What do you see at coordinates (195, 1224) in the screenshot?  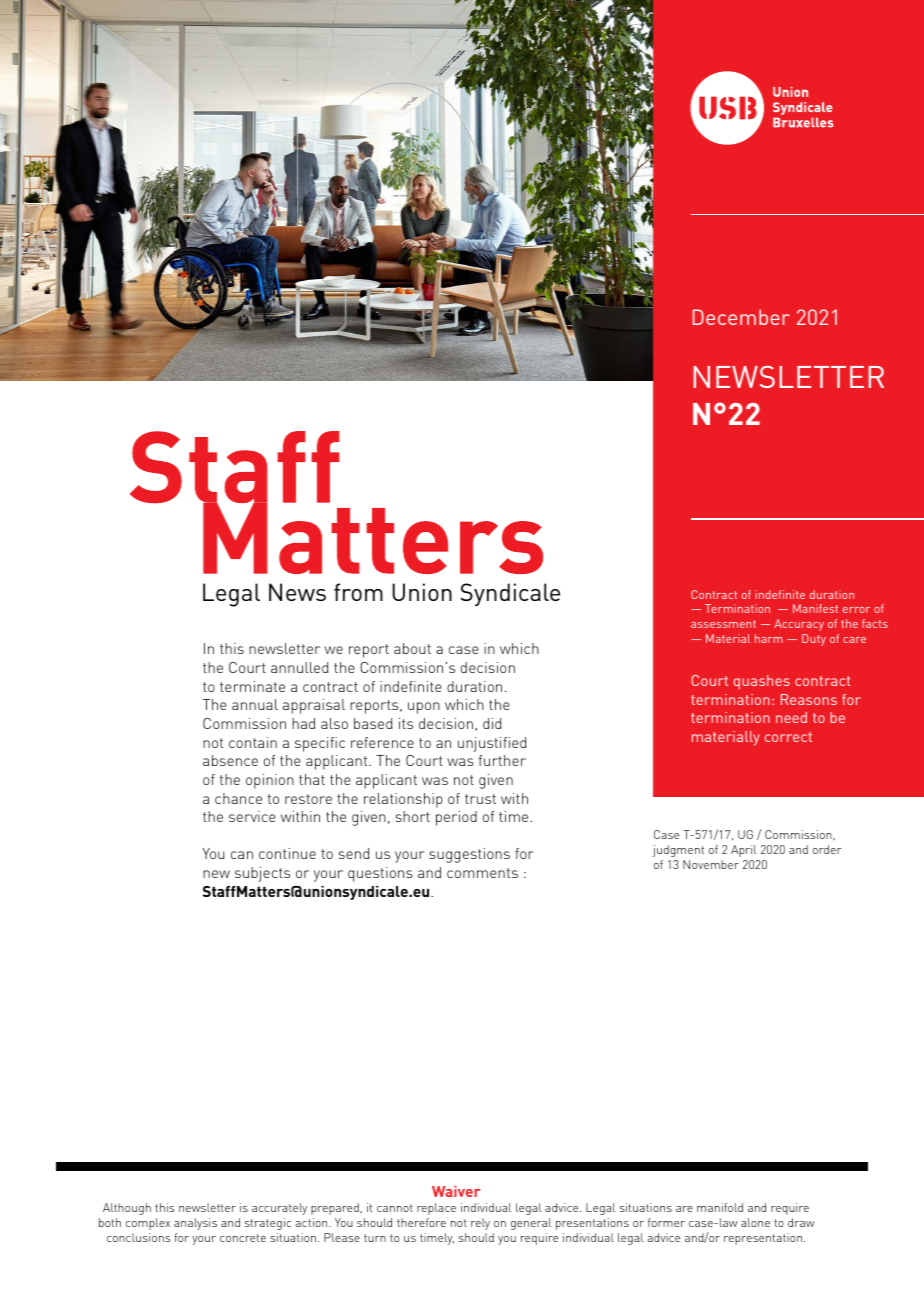 I see `analysis` at bounding box center [195, 1224].
